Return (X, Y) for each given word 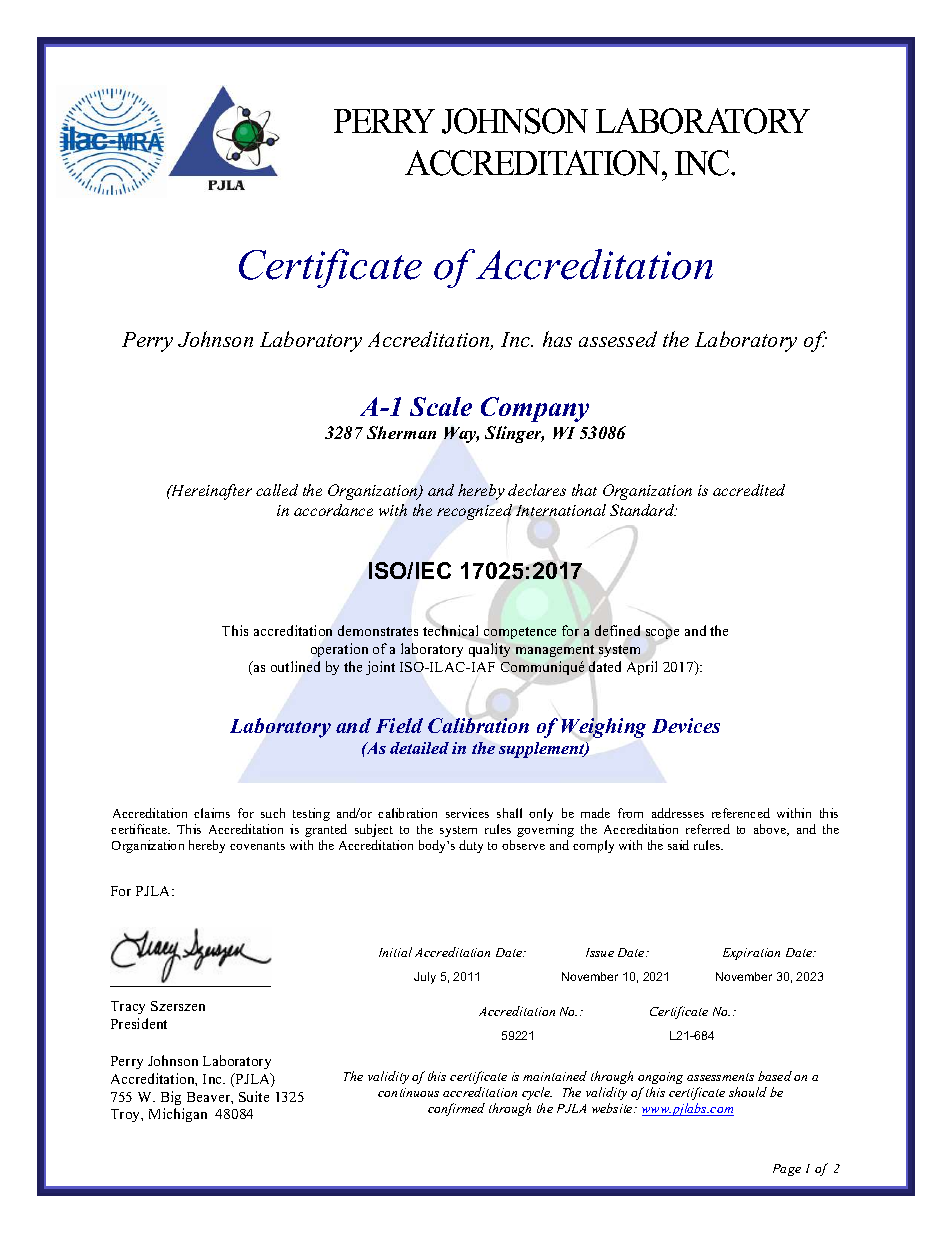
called (277, 490)
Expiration (751, 954)
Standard (643, 510)
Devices (686, 725)
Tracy (128, 1007)
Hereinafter (210, 492)
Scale (441, 406)
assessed (618, 339)
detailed (419, 748)
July (425, 978)
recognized (474, 512)
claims (212, 813)
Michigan (178, 1115)
